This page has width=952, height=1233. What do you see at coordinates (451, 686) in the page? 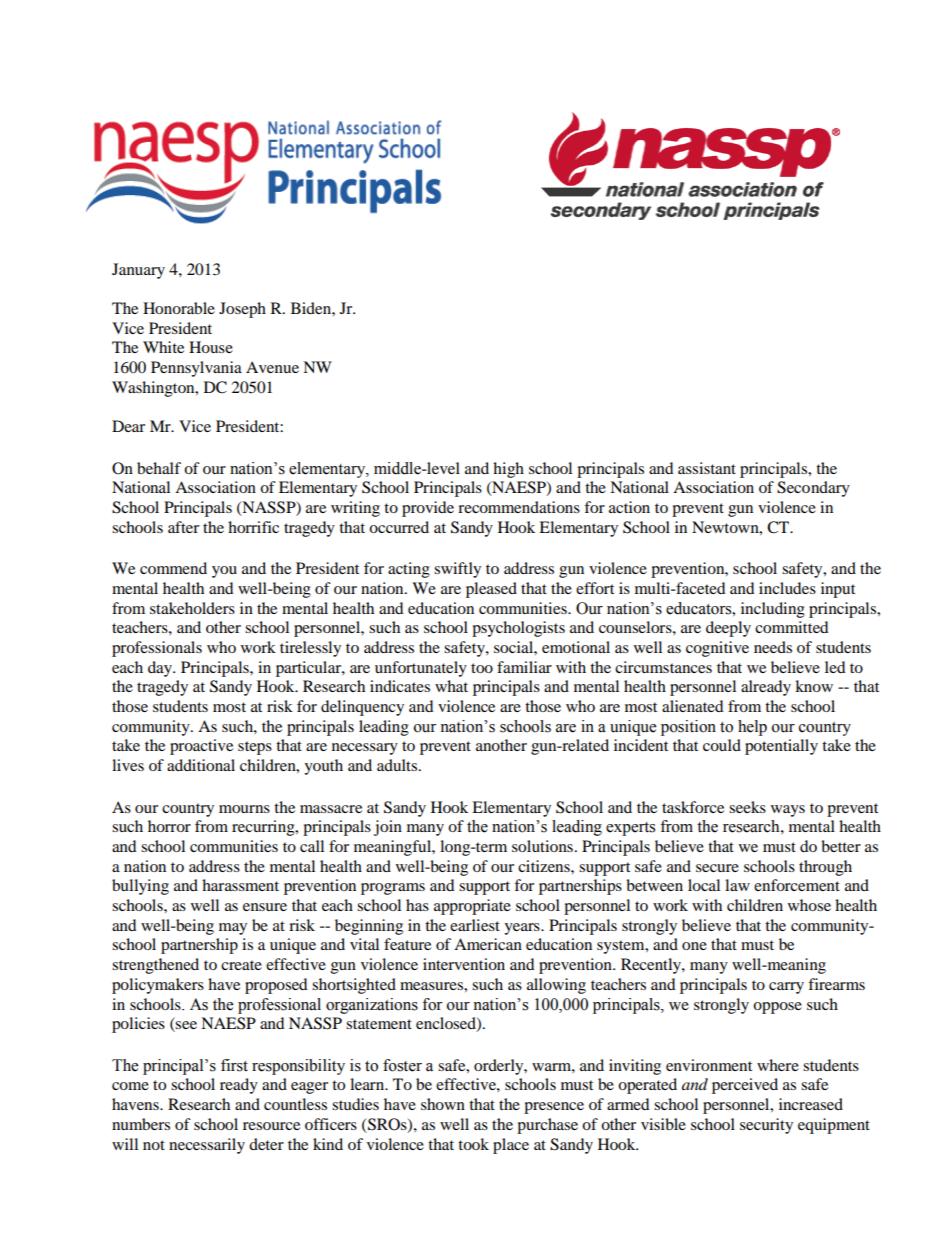
I see `what` at bounding box center [451, 686].
